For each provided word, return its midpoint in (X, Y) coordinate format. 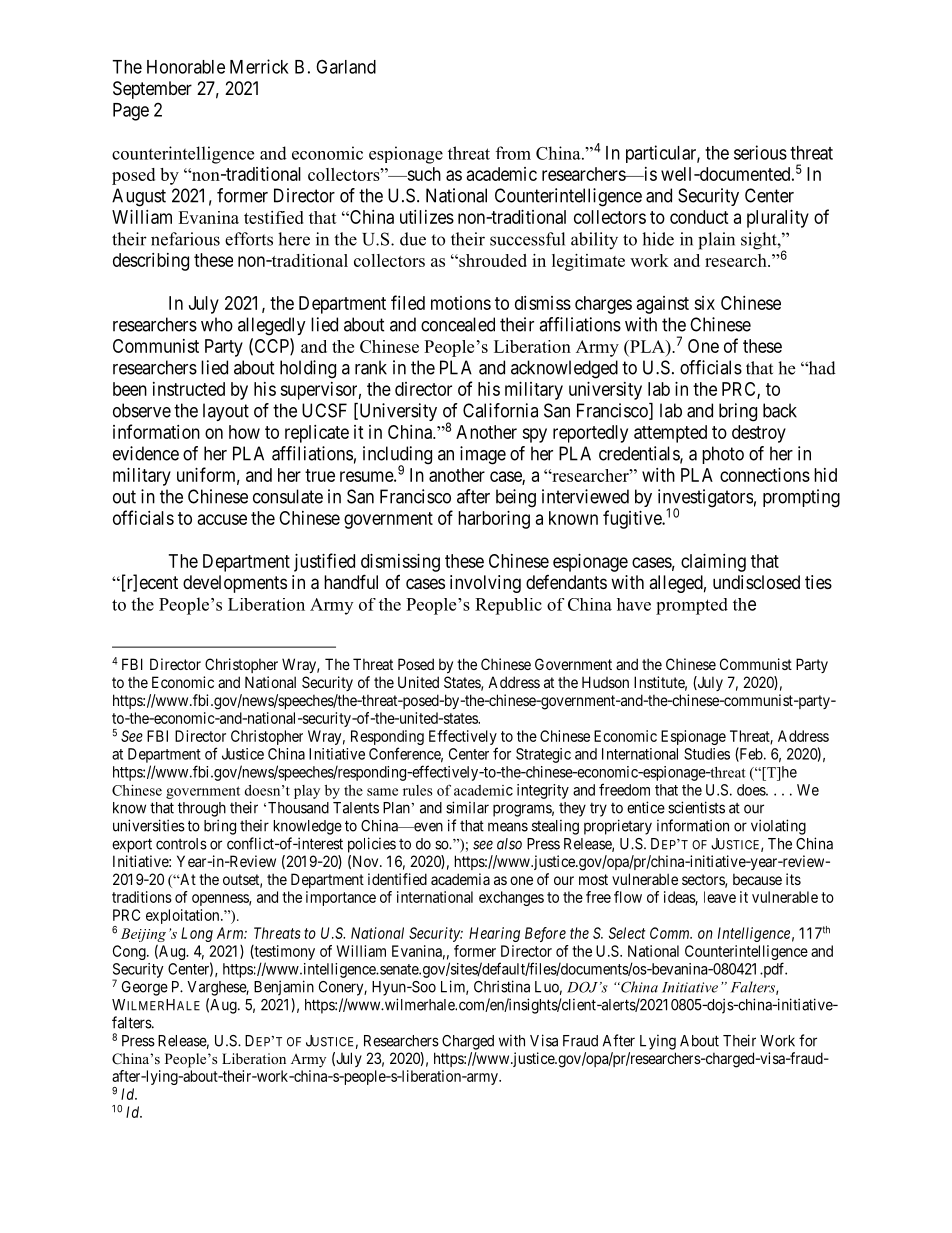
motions (461, 303)
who (217, 324)
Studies (707, 754)
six (704, 303)
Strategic (543, 755)
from (513, 153)
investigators (705, 499)
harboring (494, 520)
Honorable (186, 67)
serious (760, 152)
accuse (222, 519)
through (202, 809)
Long (197, 934)
